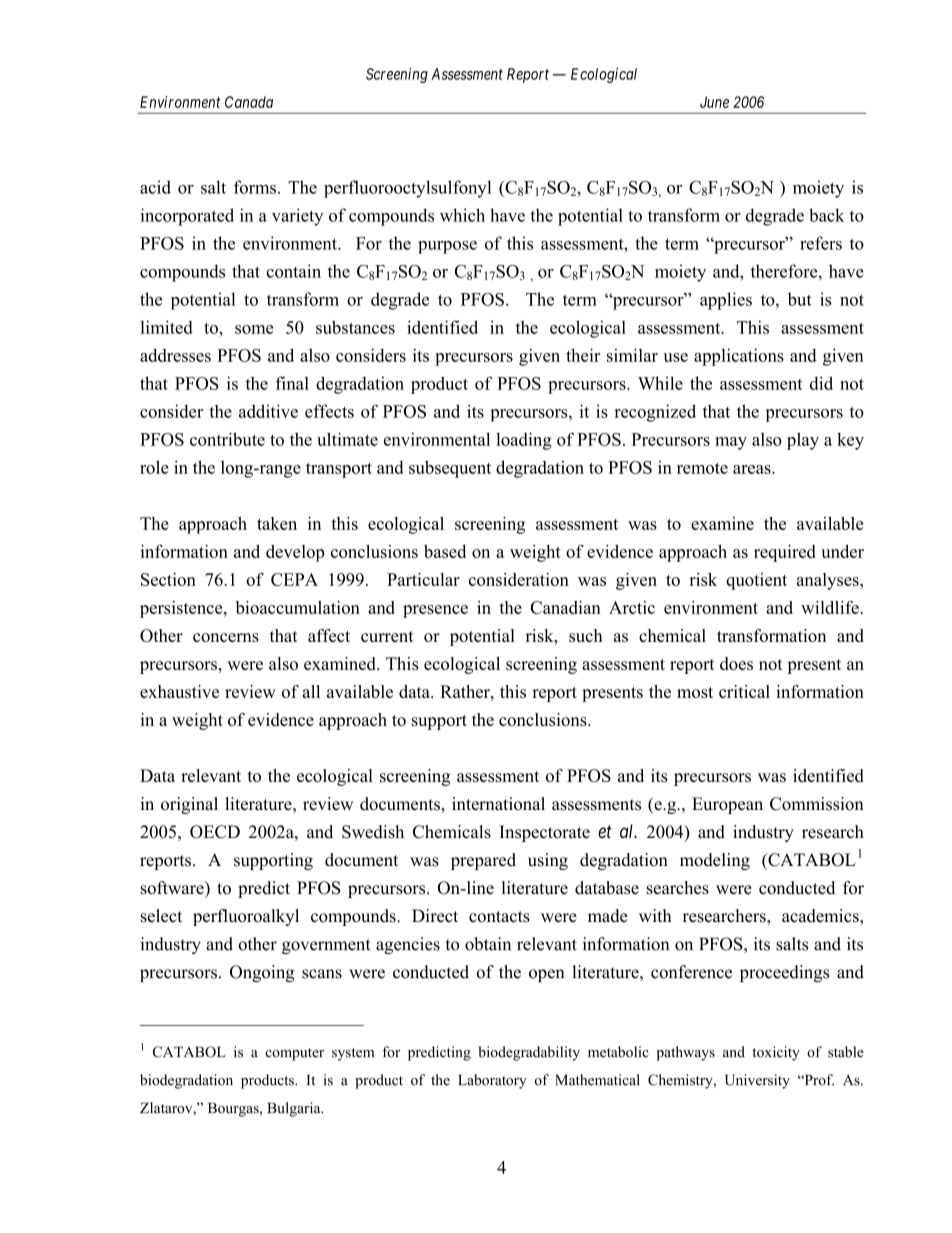 The height and width of the screenshot is (1233, 952). Describe the element at coordinates (727, 805) in the screenshot. I see `European` at that location.
